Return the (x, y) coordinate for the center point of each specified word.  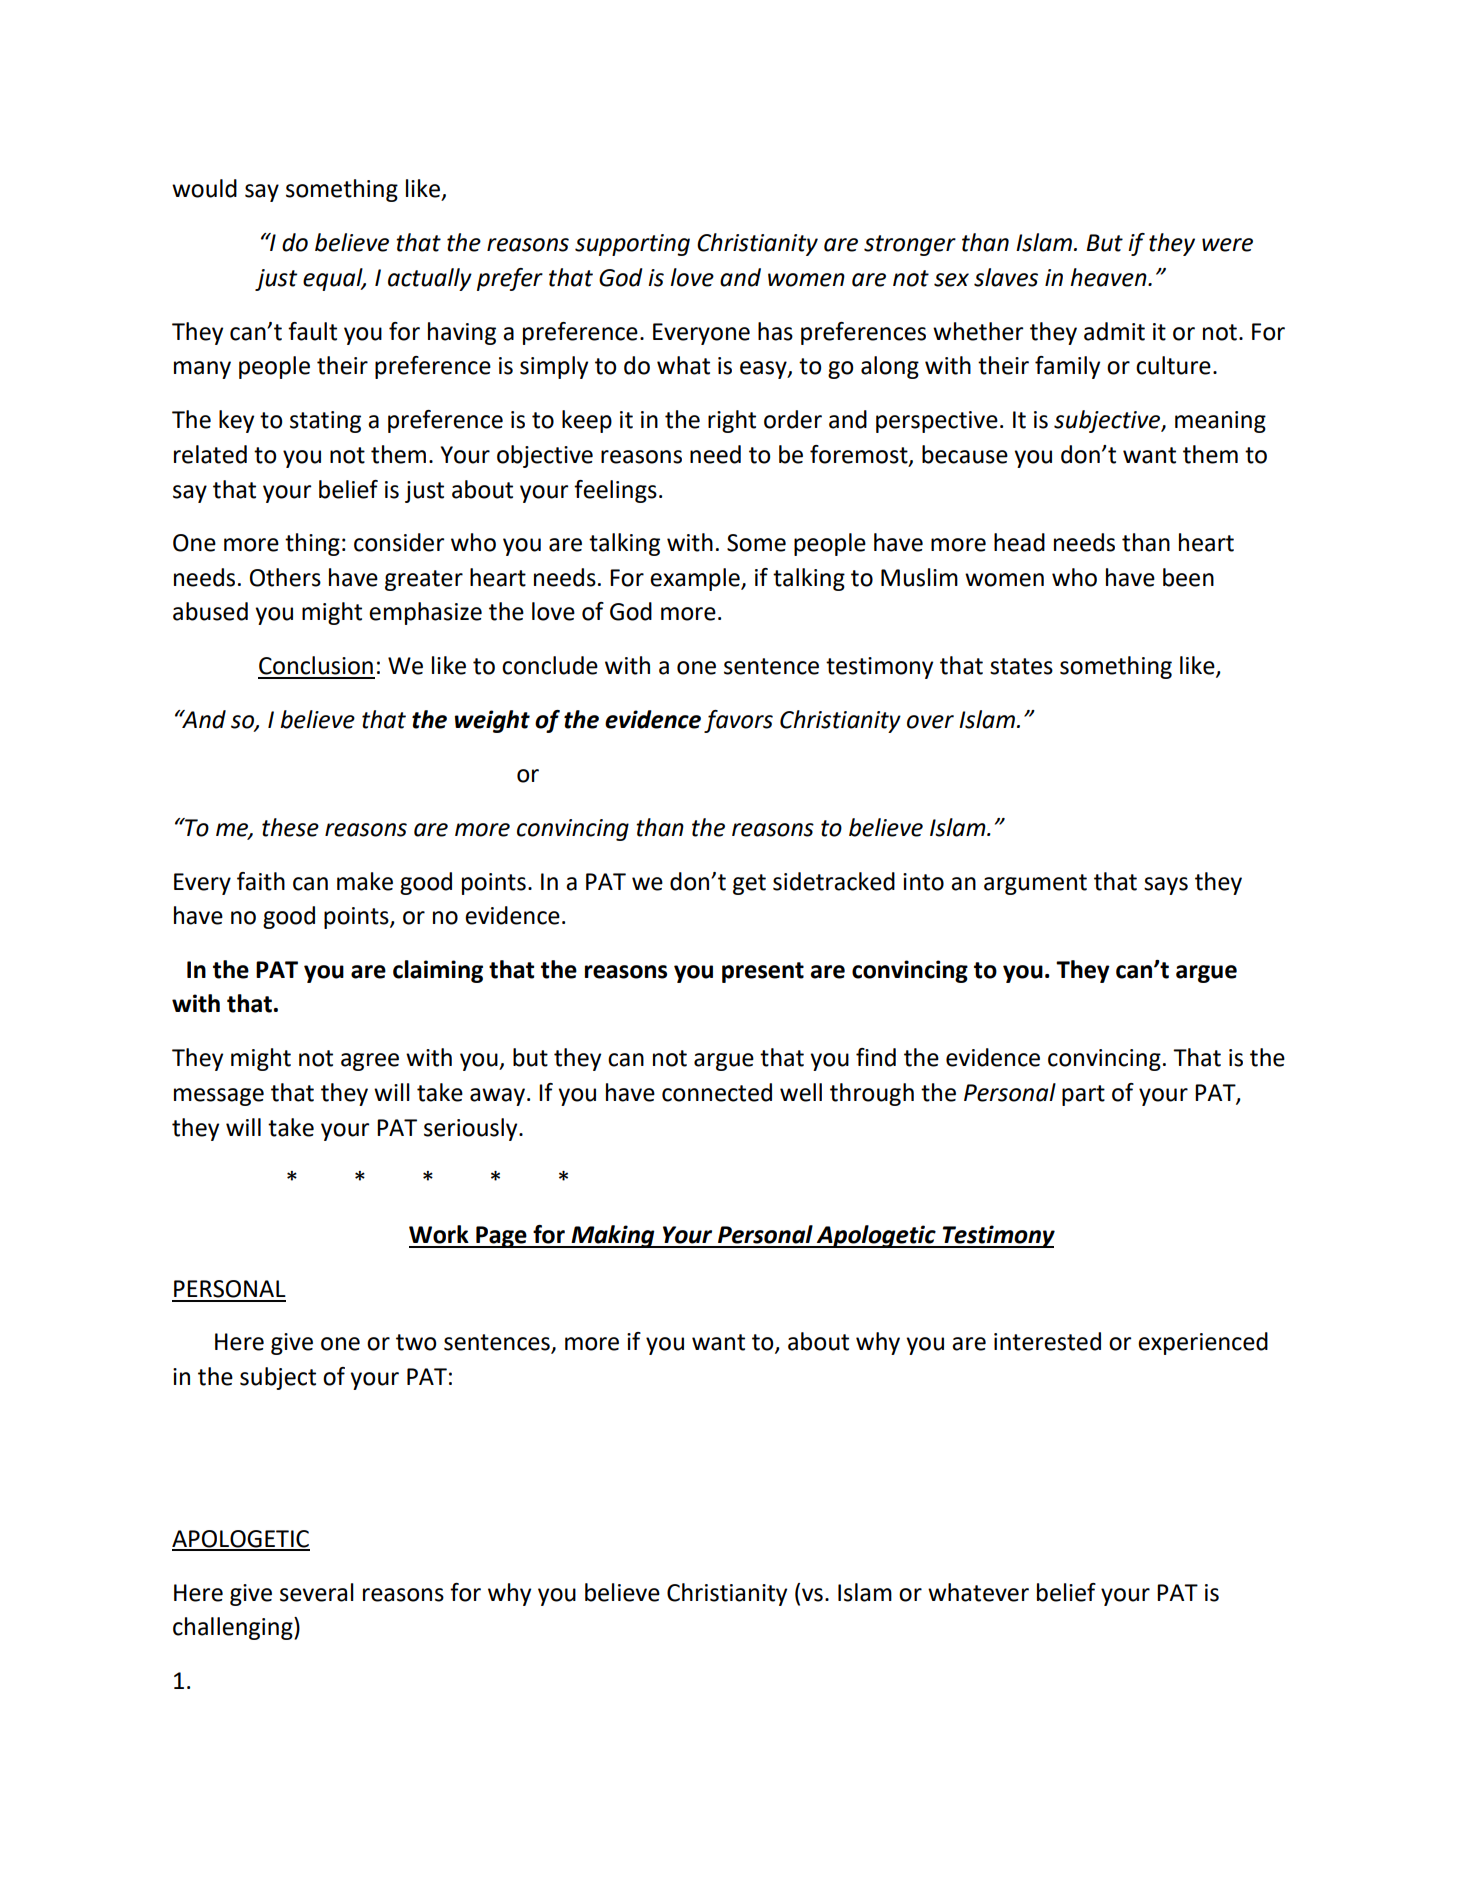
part (1083, 1095)
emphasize (425, 613)
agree (370, 1062)
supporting (632, 245)
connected (717, 1092)
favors (738, 721)
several (317, 1592)
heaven (1109, 277)
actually (430, 279)
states (1021, 666)
